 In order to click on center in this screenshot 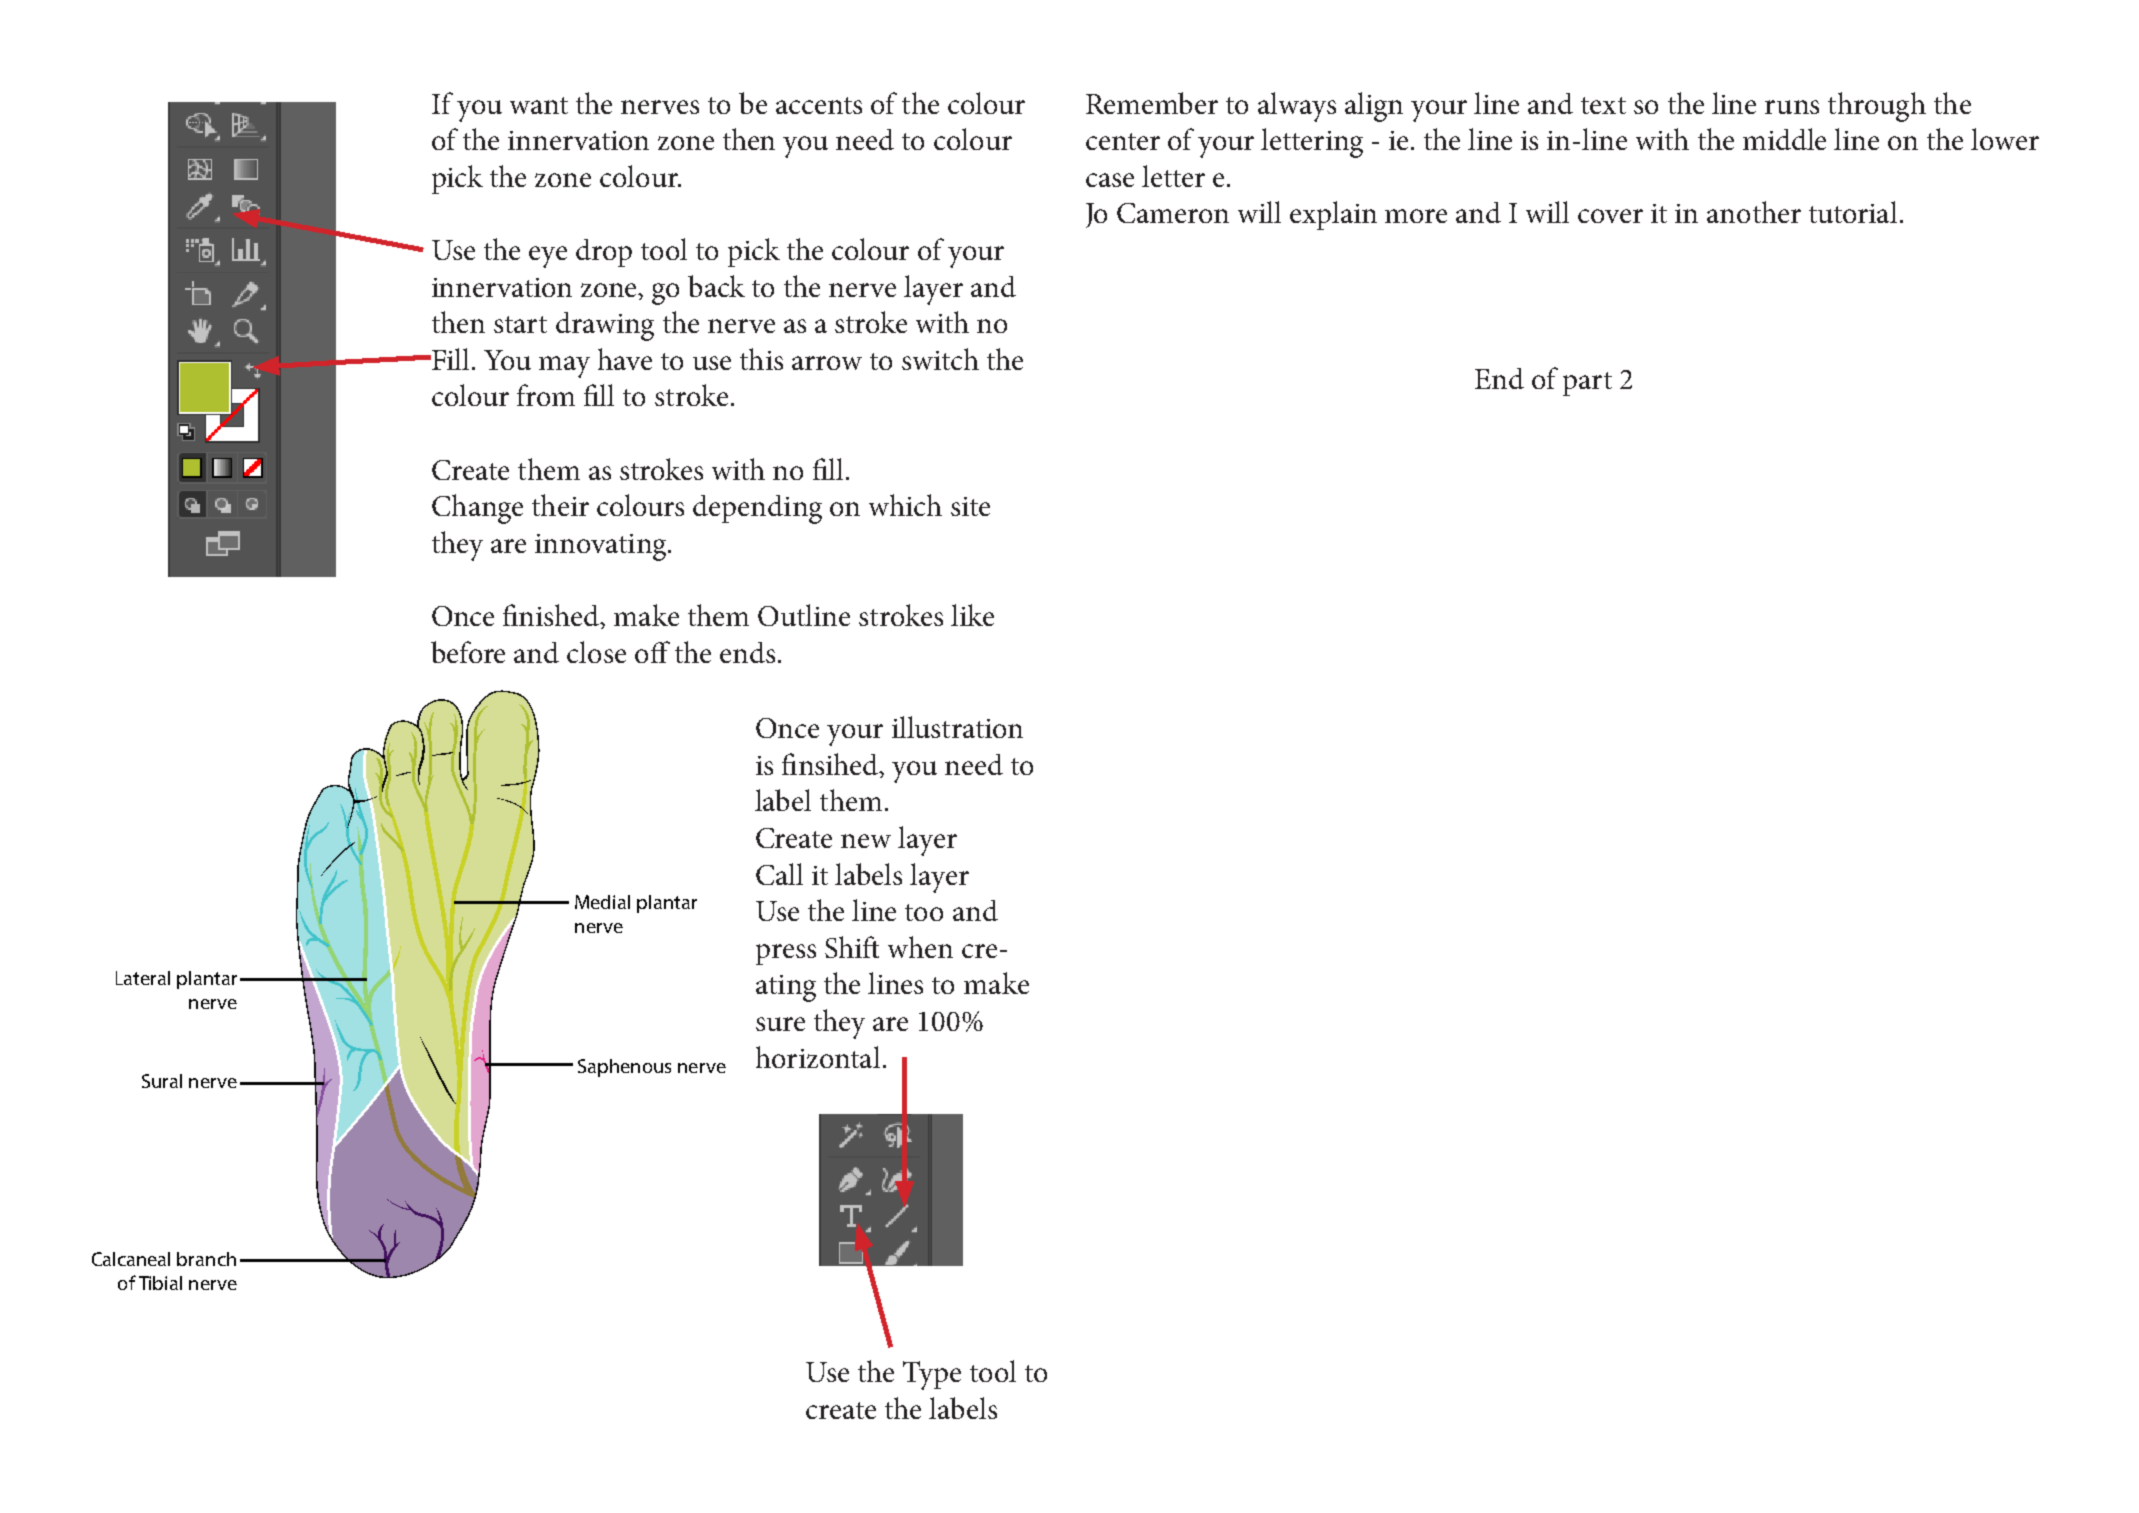, I will do `click(1123, 141)`.
